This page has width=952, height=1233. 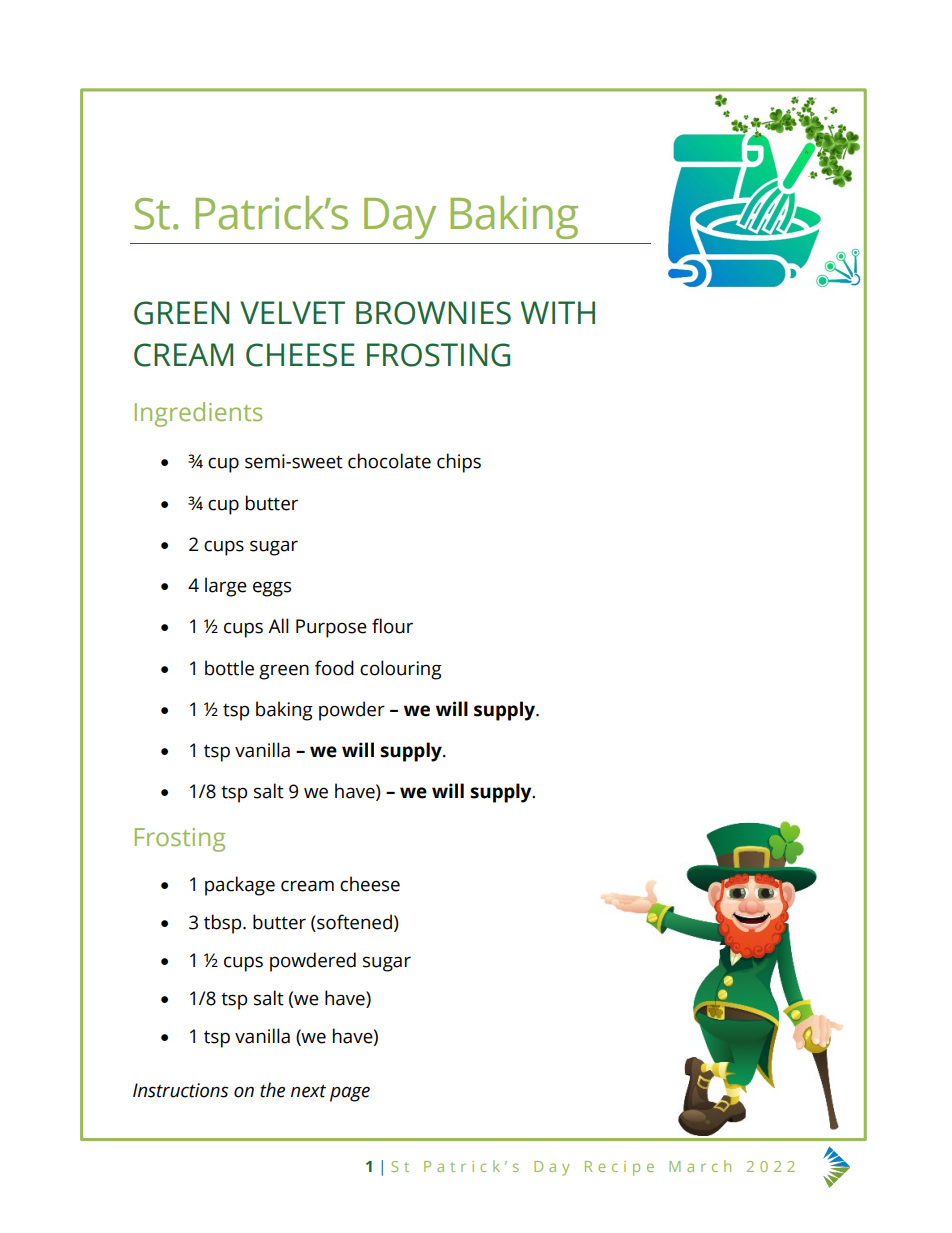 What do you see at coordinates (272, 1090) in the page?
I see `the` at bounding box center [272, 1090].
